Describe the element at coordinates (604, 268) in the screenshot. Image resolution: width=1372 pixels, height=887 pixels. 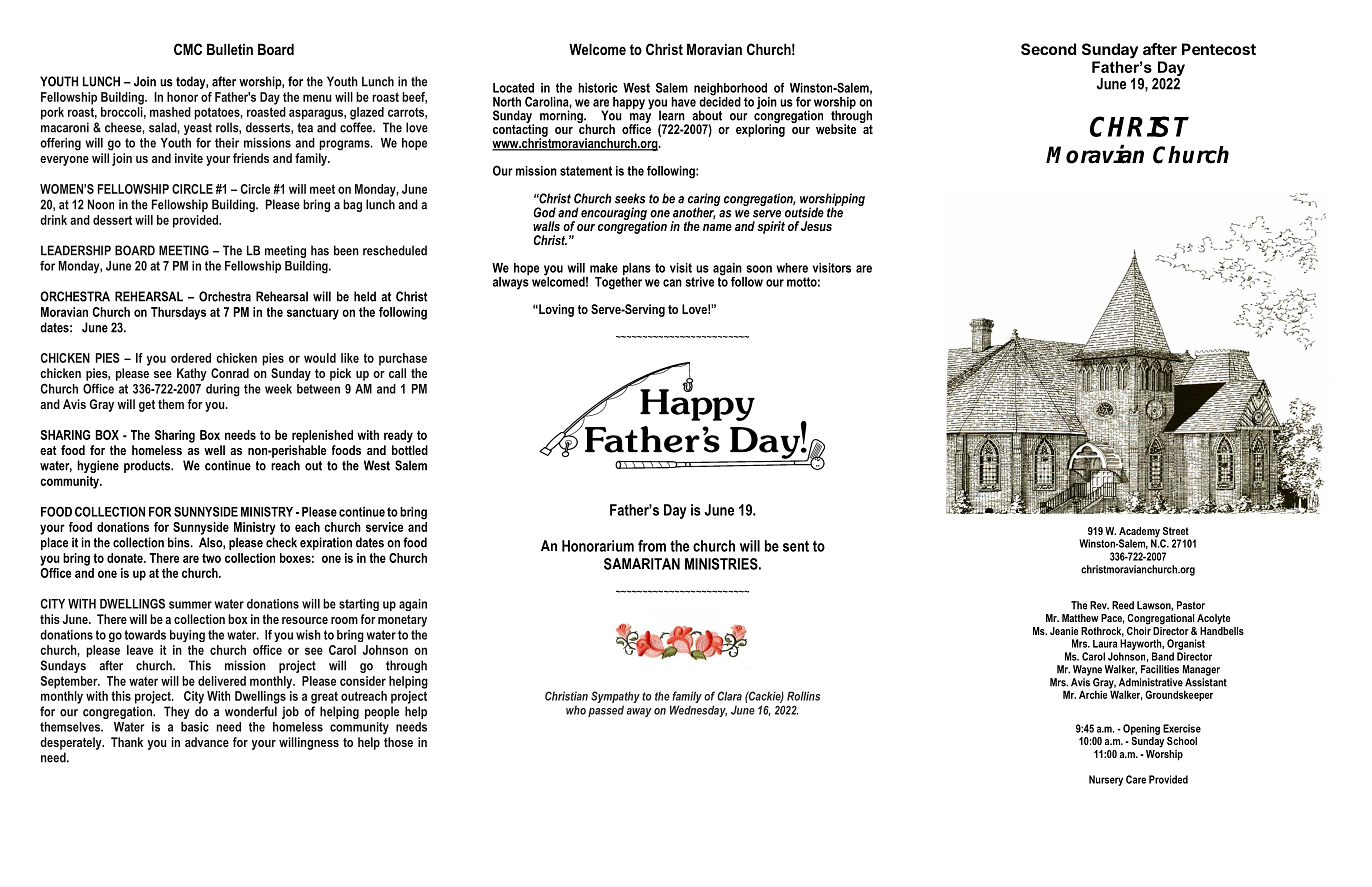
I see `make` at that location.
